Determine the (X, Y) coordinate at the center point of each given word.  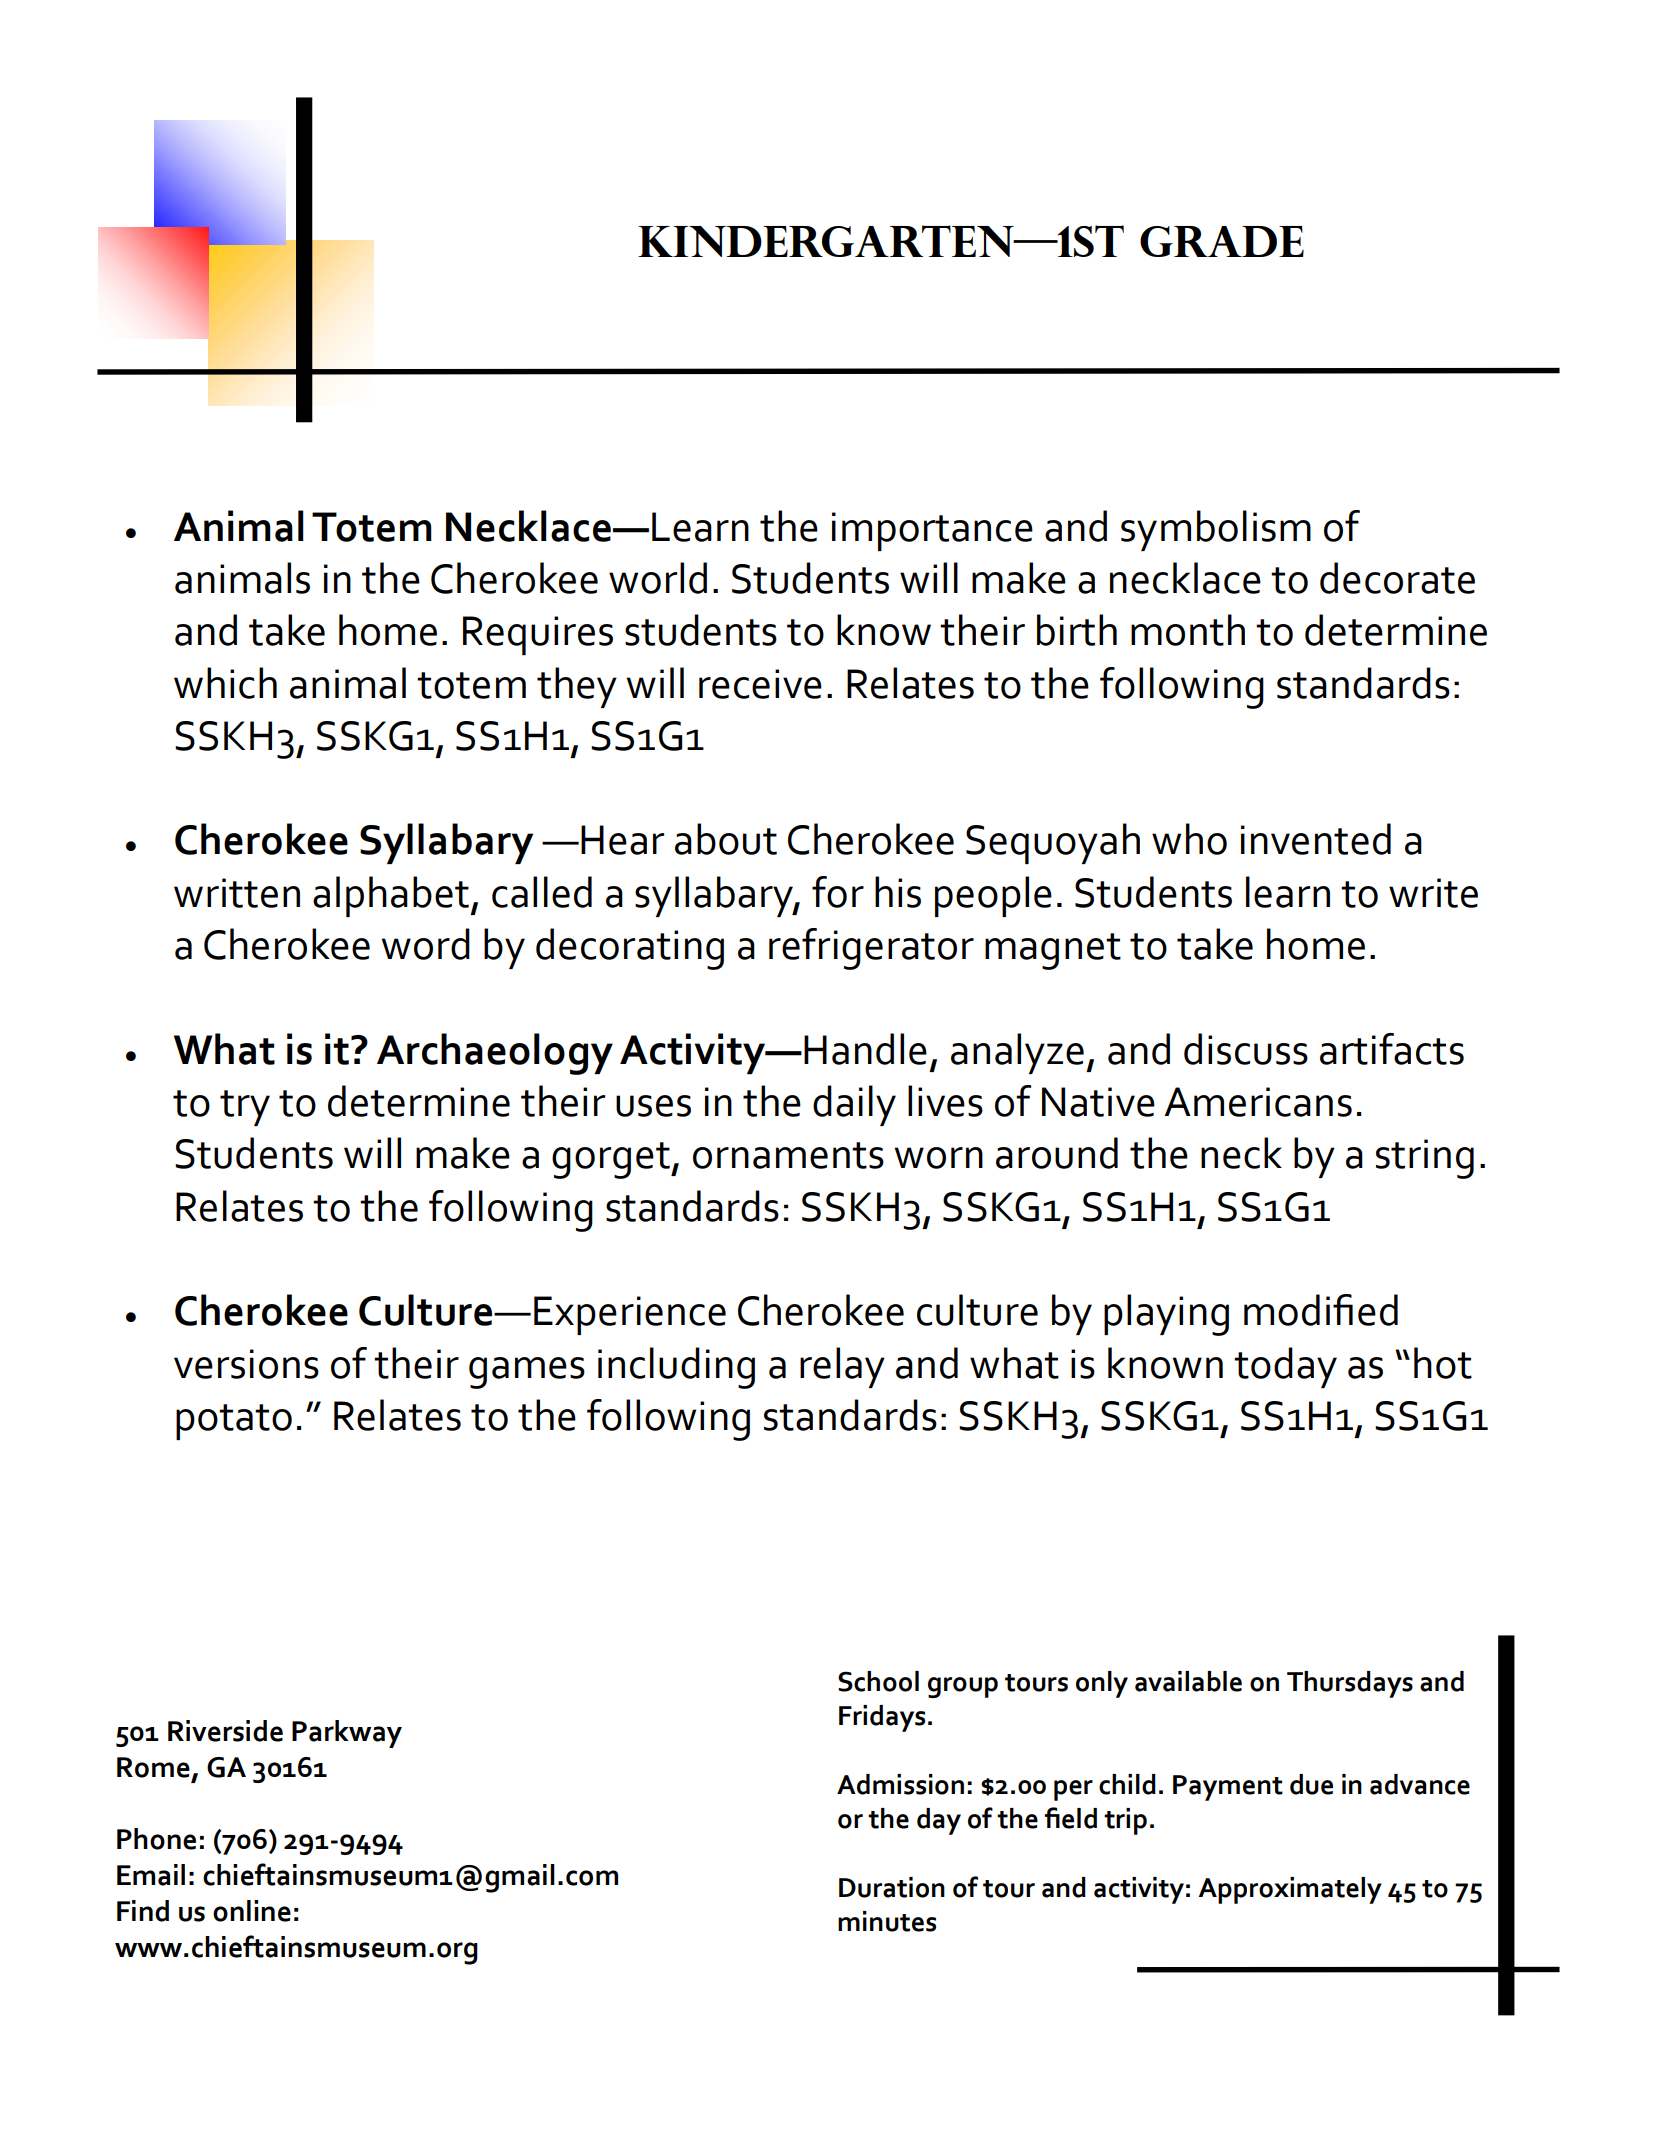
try (245, 1108)
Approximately (1290, 1890)
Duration (892, 1887)
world (658, 578)
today (1285, 1367)
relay (842, 1367)
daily (854, 1105)
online (252, 1911)
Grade (1222, 241)
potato (234, 1422)
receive (760, 684)
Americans (1258, 1102)
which (225, 683)
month (1188, 630)
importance (932, 531)
